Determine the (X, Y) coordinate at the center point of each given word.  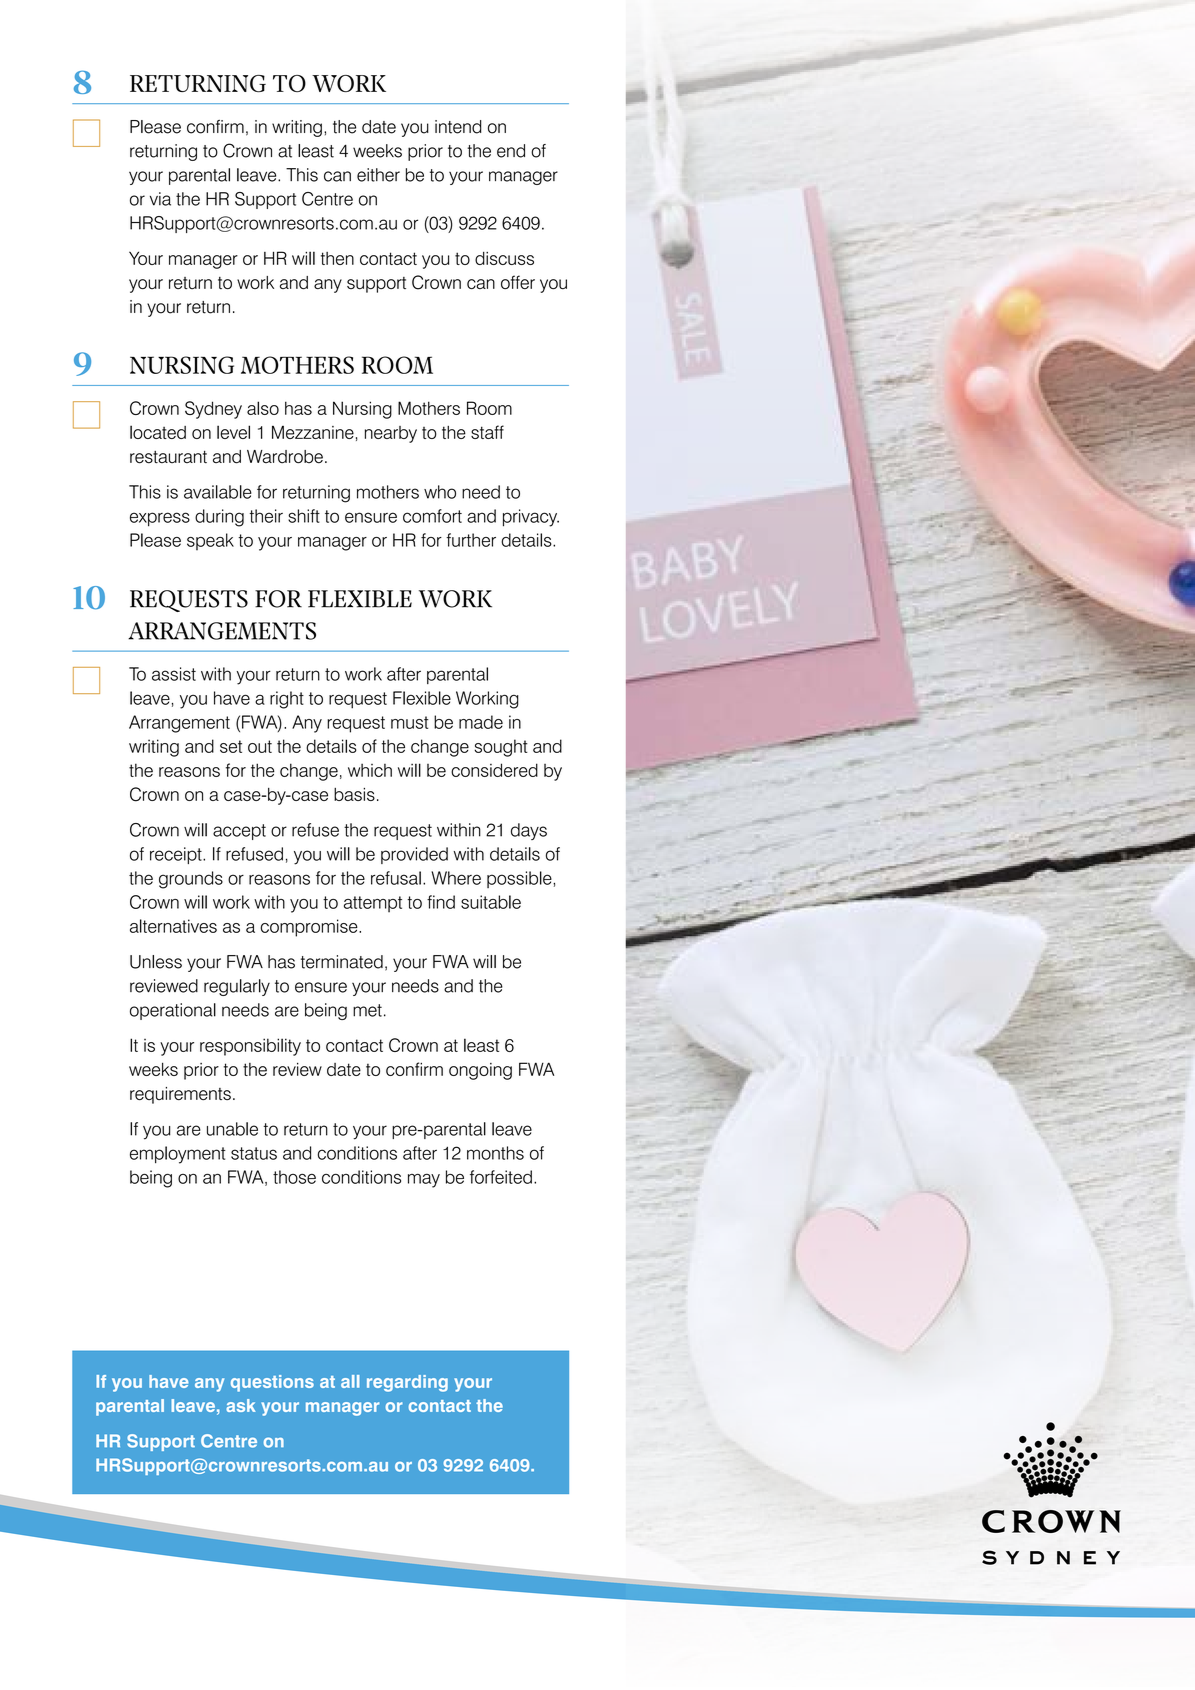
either (378, 175)
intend (458, 127)
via (160, 199)
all (350, 1381)
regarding (407, 1383)
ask (241, 1405)
